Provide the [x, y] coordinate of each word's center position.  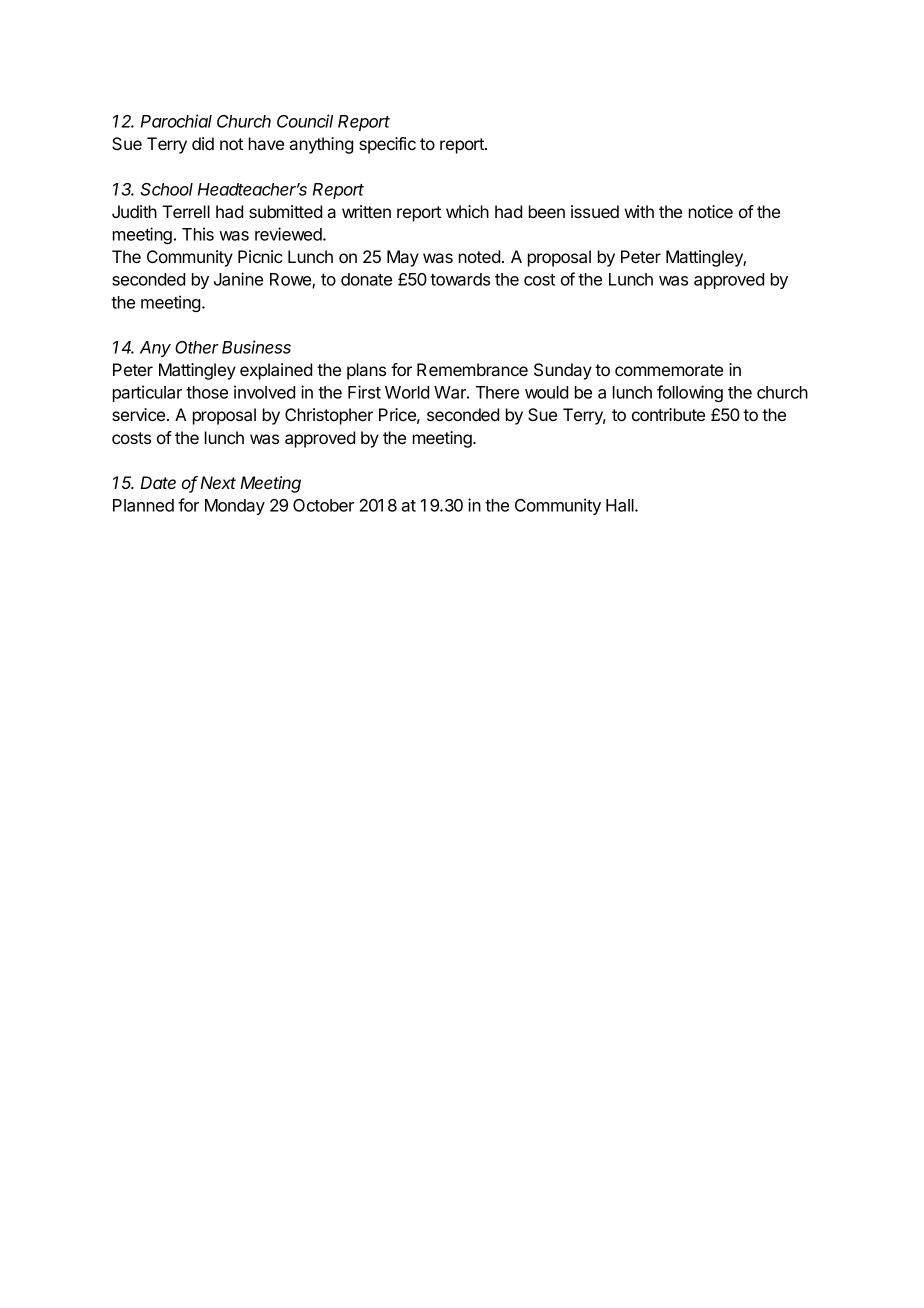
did [203, 143]
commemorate [669, 370]
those [207, 392]
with [639, 211]
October [323, 505]
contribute [668, 414]
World [407, 392]
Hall [621, 505]
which [467, 211]
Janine [238, 279]
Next [218, 482]
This [198, 234]
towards [460, 279]
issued [595, 211]
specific [387, 145]
